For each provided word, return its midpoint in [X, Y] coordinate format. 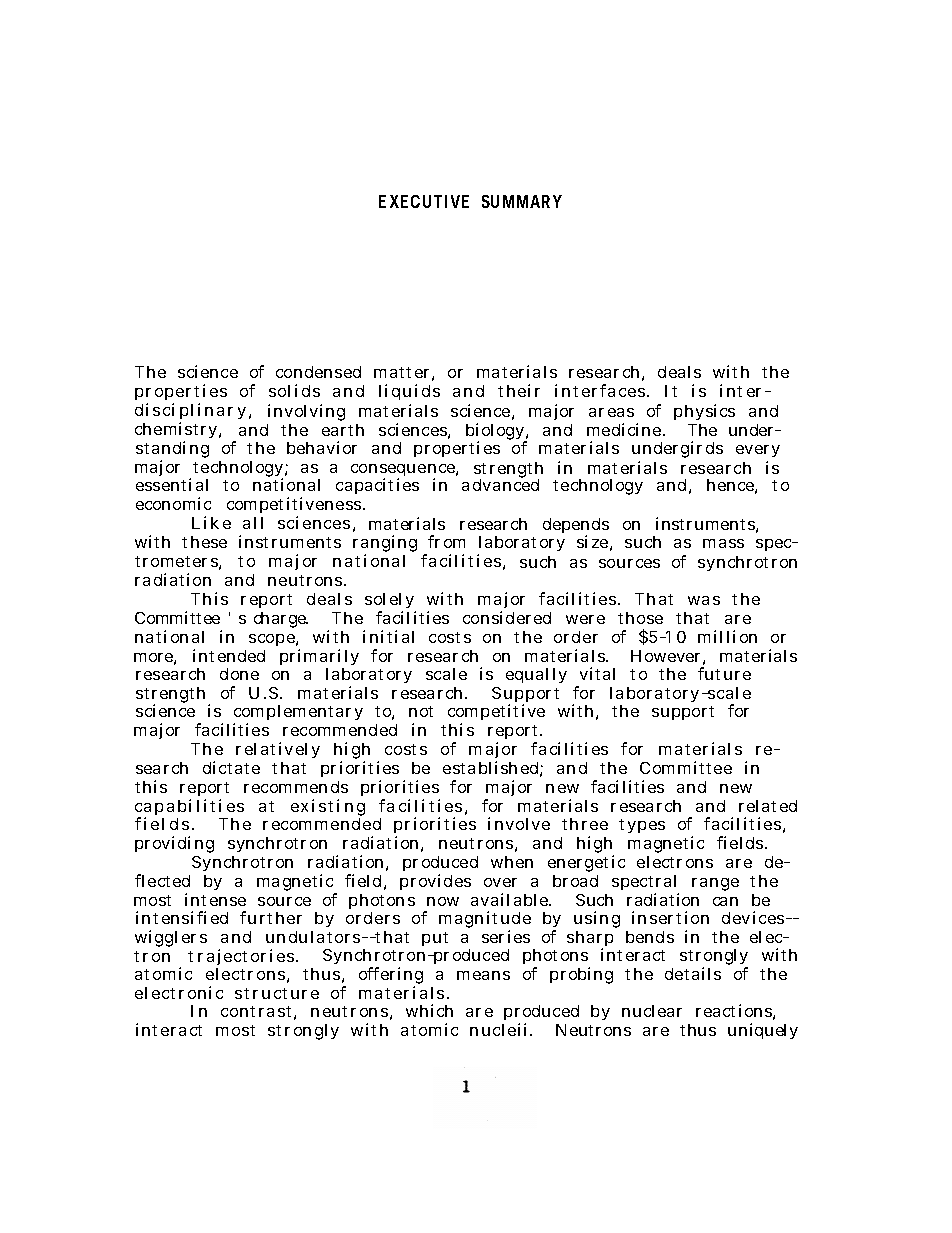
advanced [500, 484]
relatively [278, 750]
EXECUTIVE [424, 201]
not [421, 711]
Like [211, 522]
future [724, 673]
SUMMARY [522, 201]
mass [723, 543]
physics [704, 412]
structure [277, 993]
